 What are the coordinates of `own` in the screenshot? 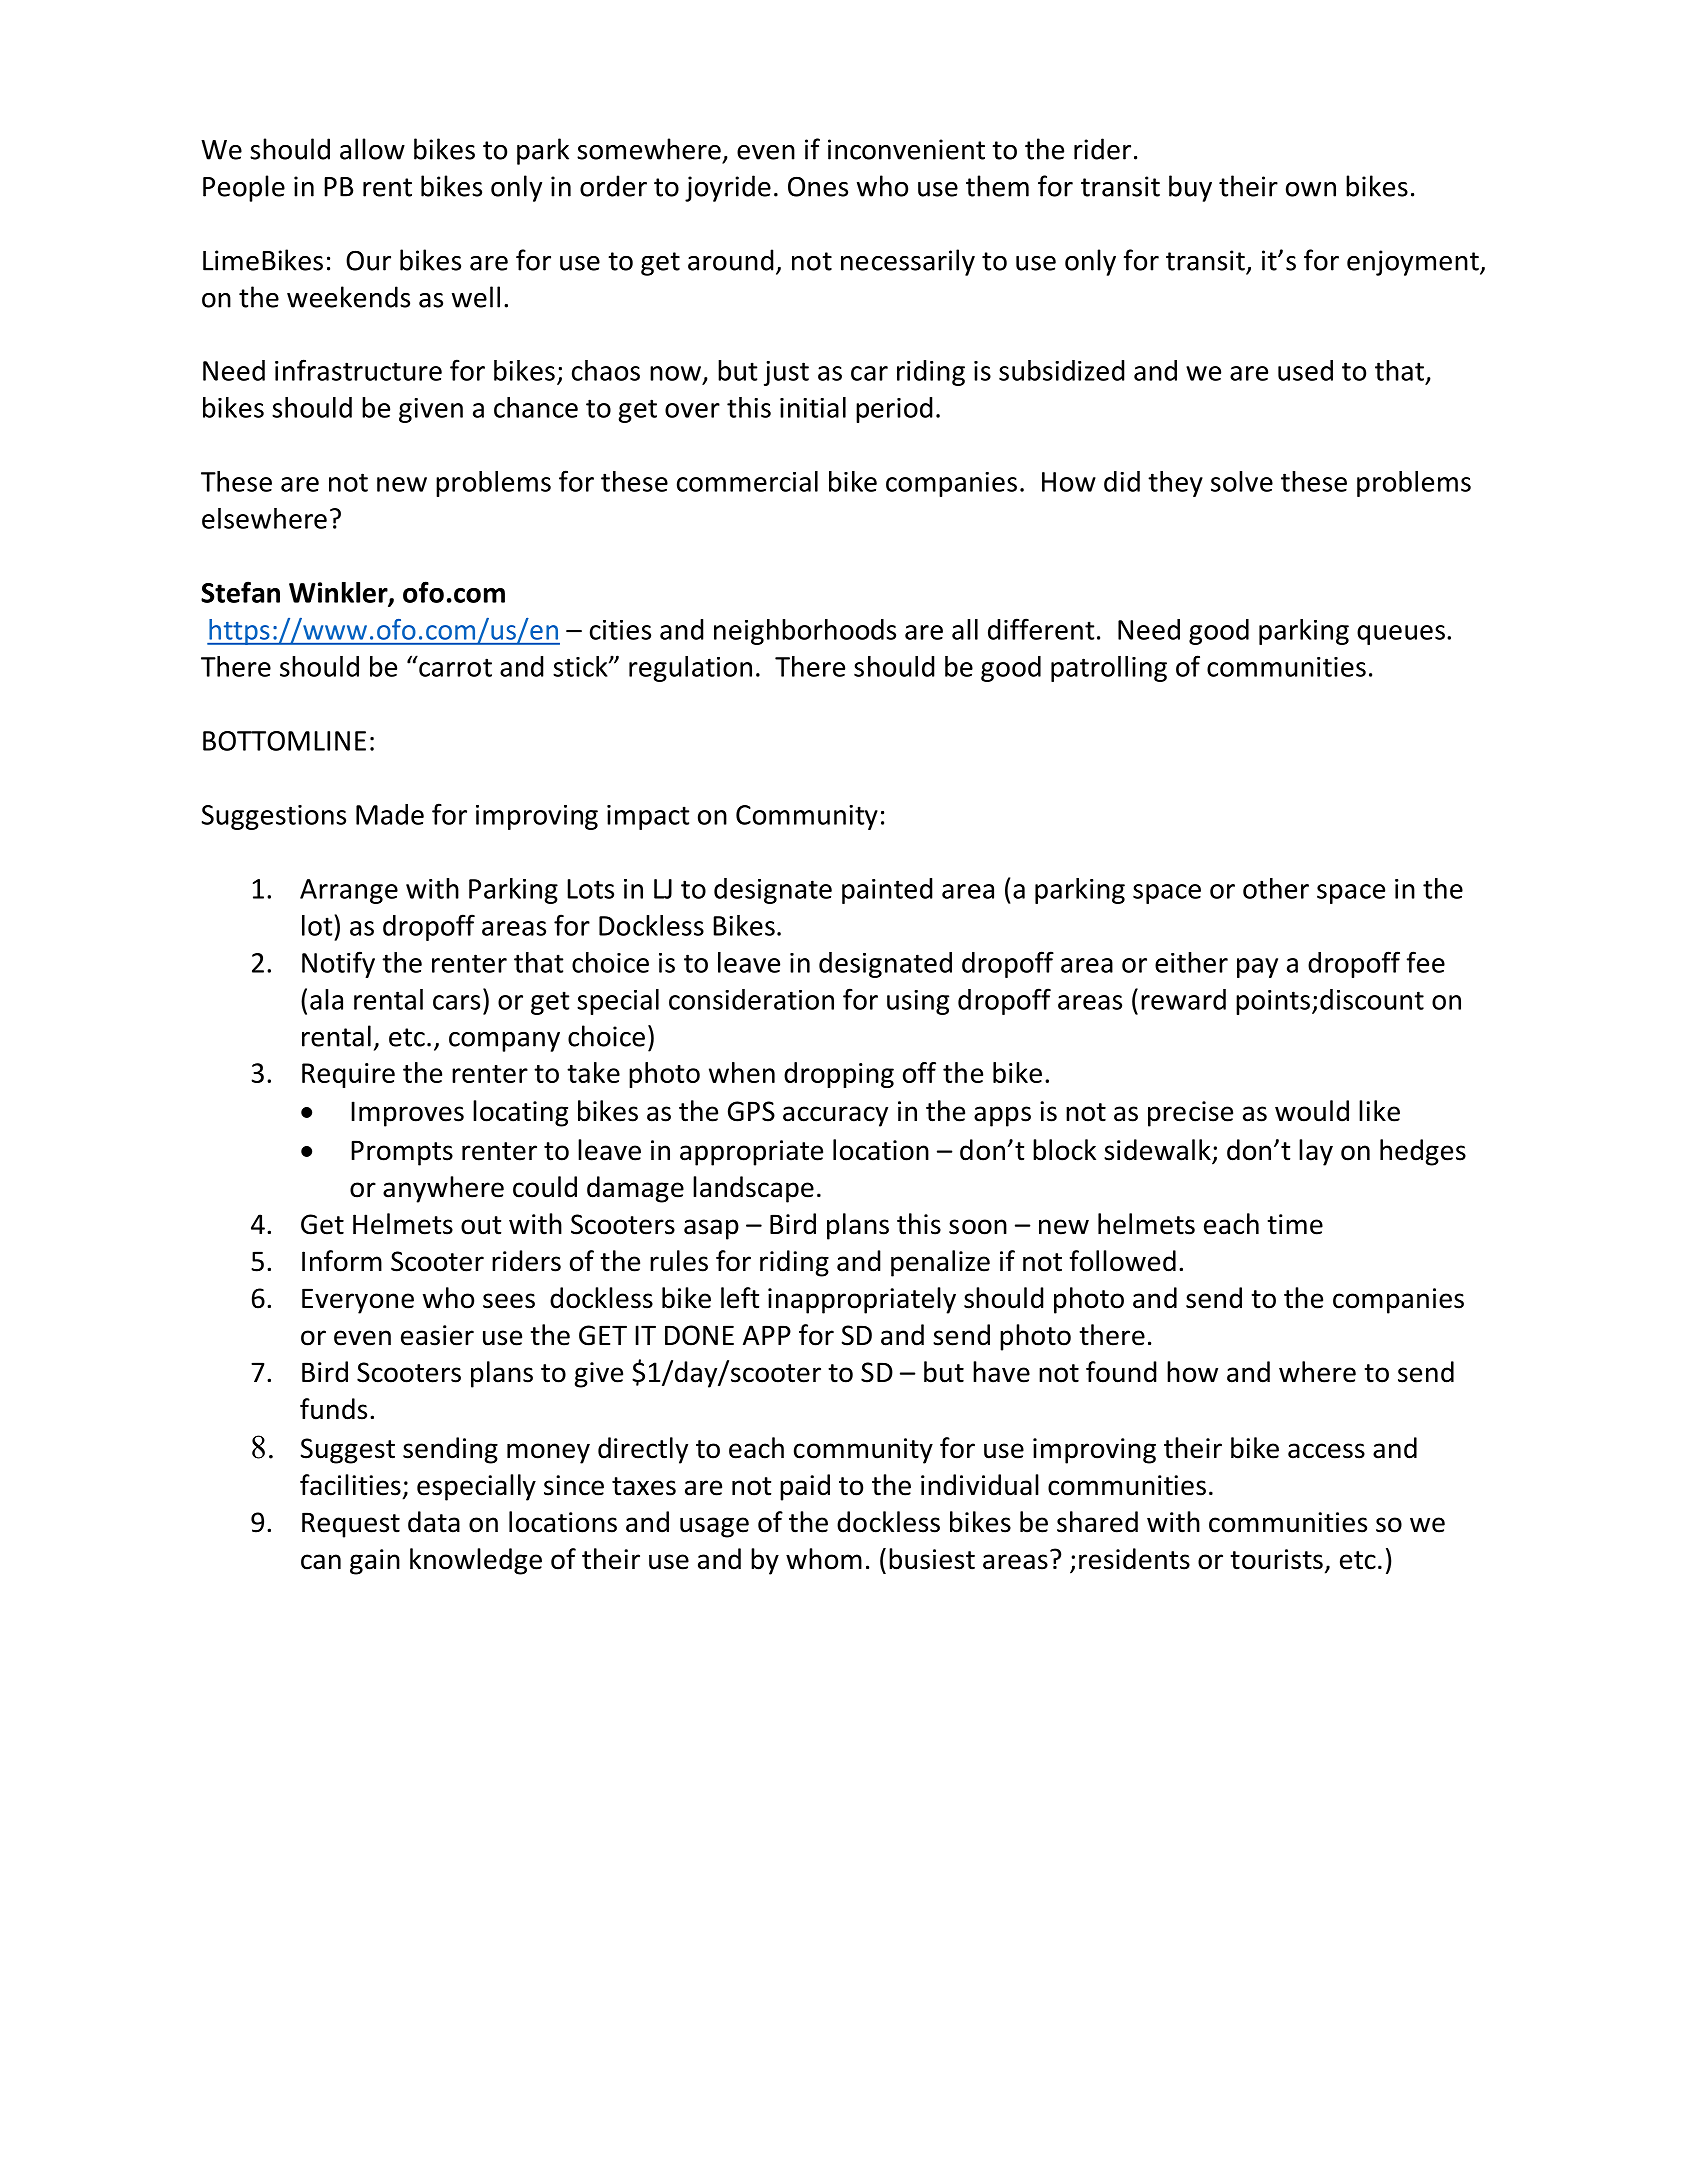 It's located at (1311, 189).
